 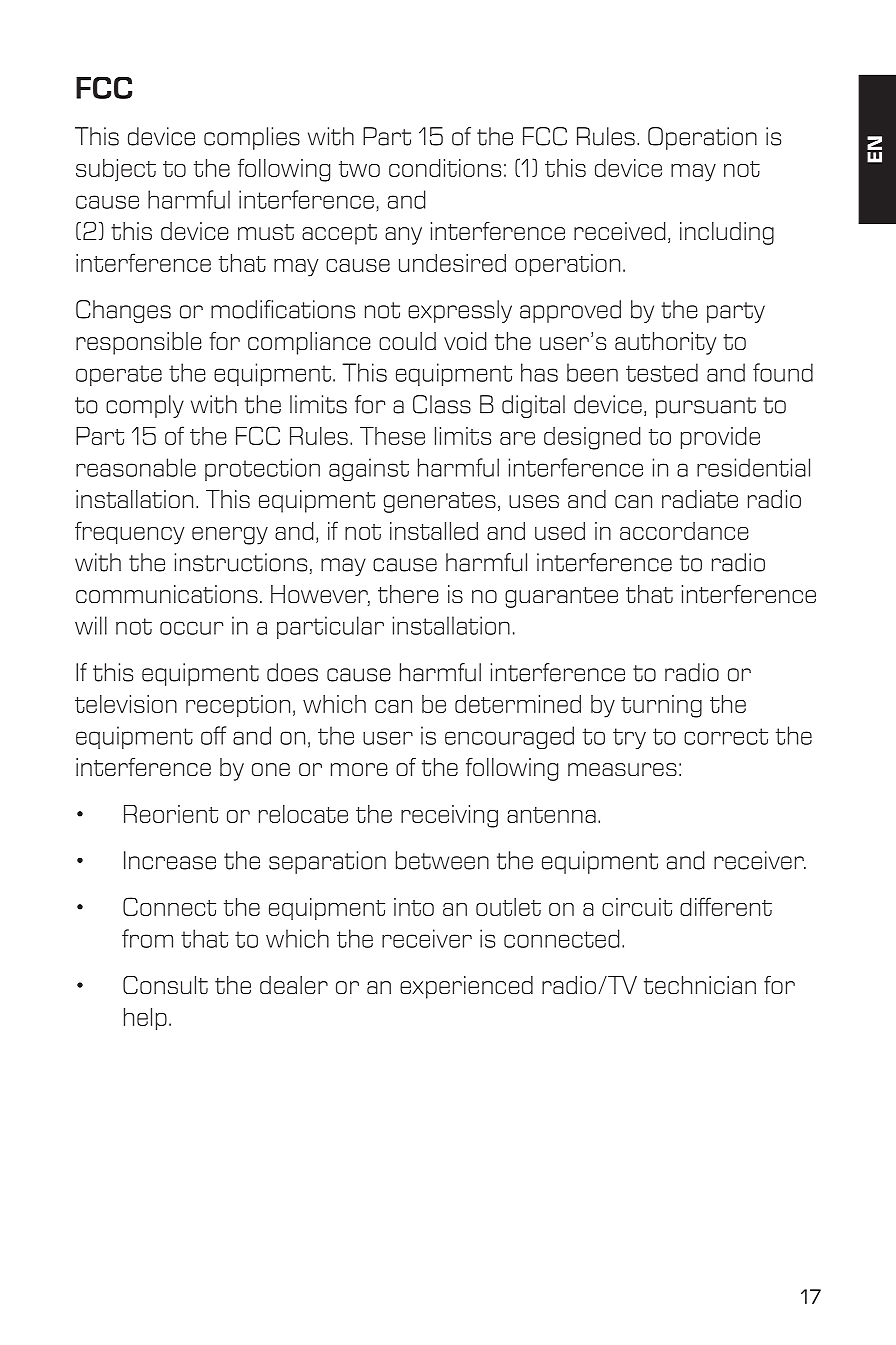 What do you see at coordinates (392, 436) in the screenshot?
I see `These` at bounding box center [392, 436].
